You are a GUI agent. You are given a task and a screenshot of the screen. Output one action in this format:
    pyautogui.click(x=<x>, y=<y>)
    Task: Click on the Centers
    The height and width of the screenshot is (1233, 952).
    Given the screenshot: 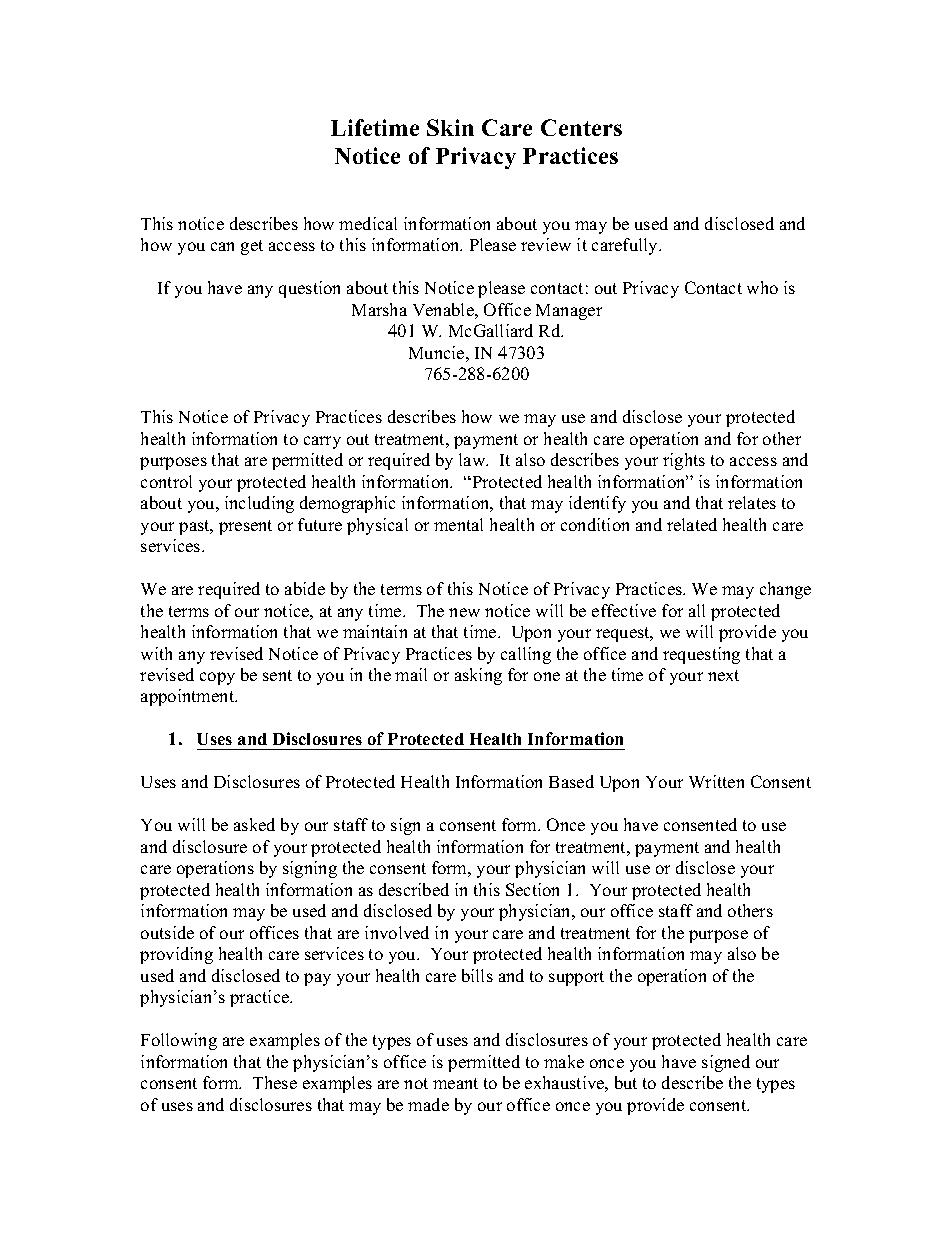 What is the action you would take?
    pyautogui.click(x=581, y=127)
